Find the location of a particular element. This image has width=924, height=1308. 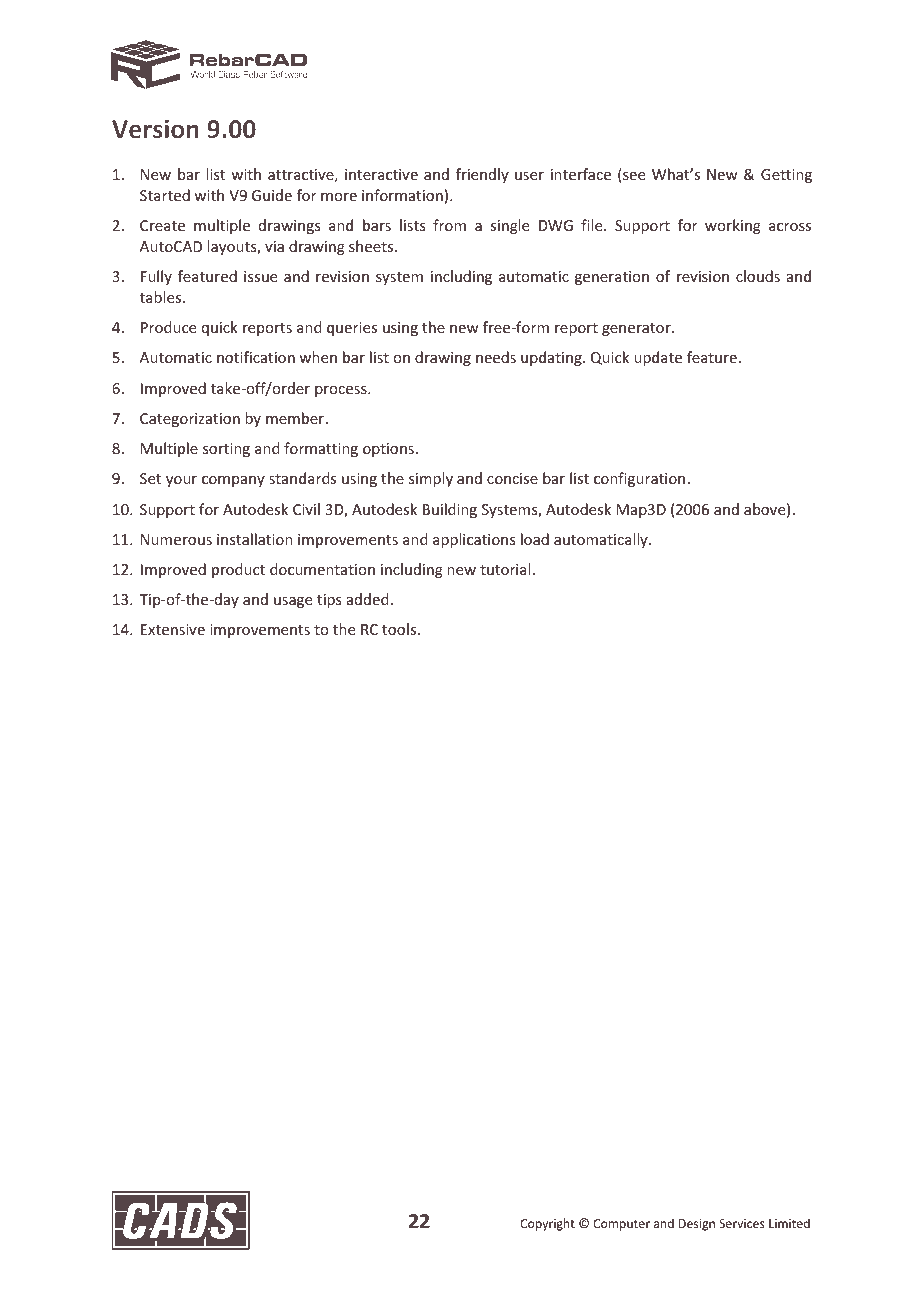

tools is located at coordinates (400, 629).
